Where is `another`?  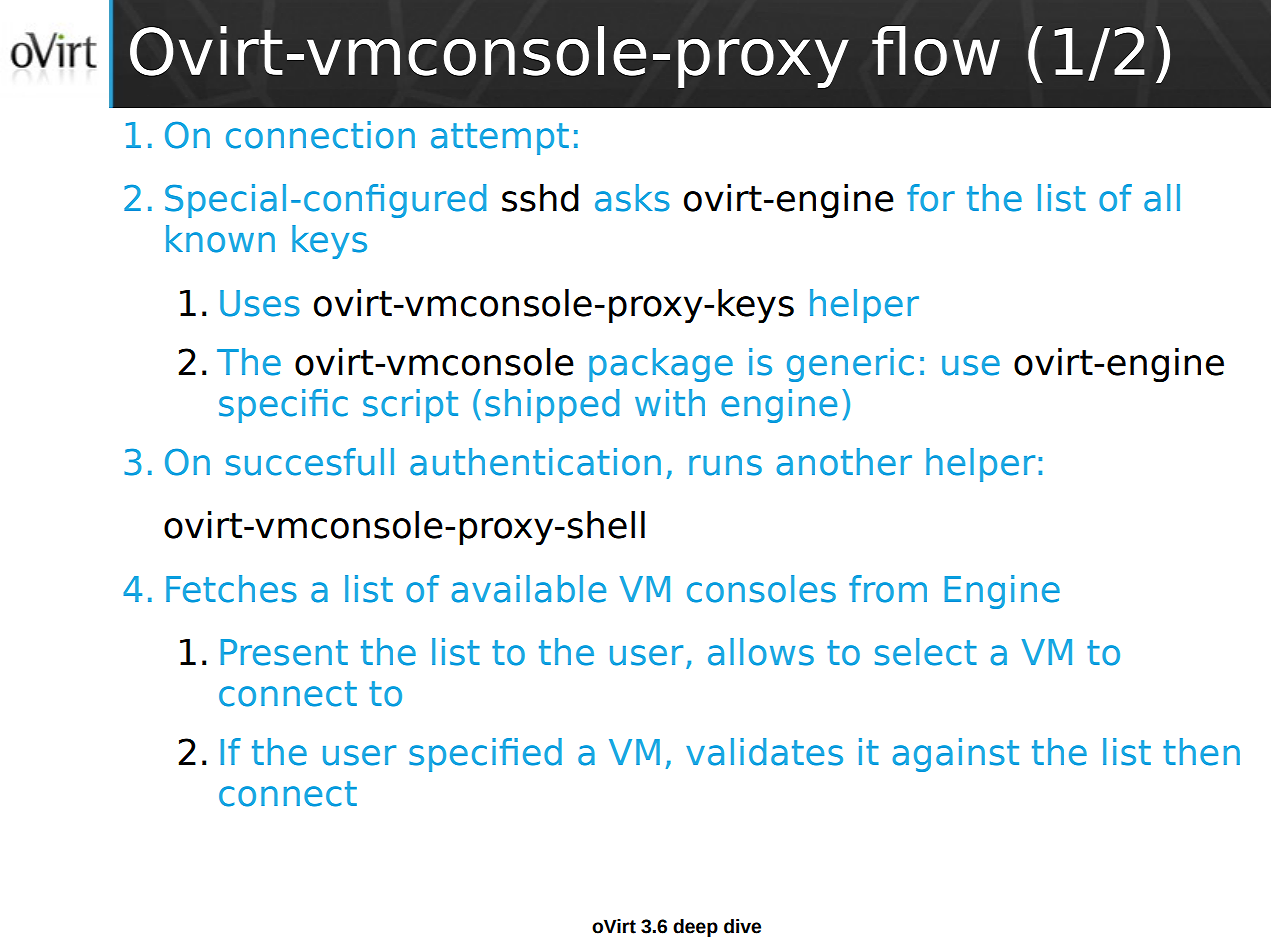
another is located at coordinates (844, 462).
